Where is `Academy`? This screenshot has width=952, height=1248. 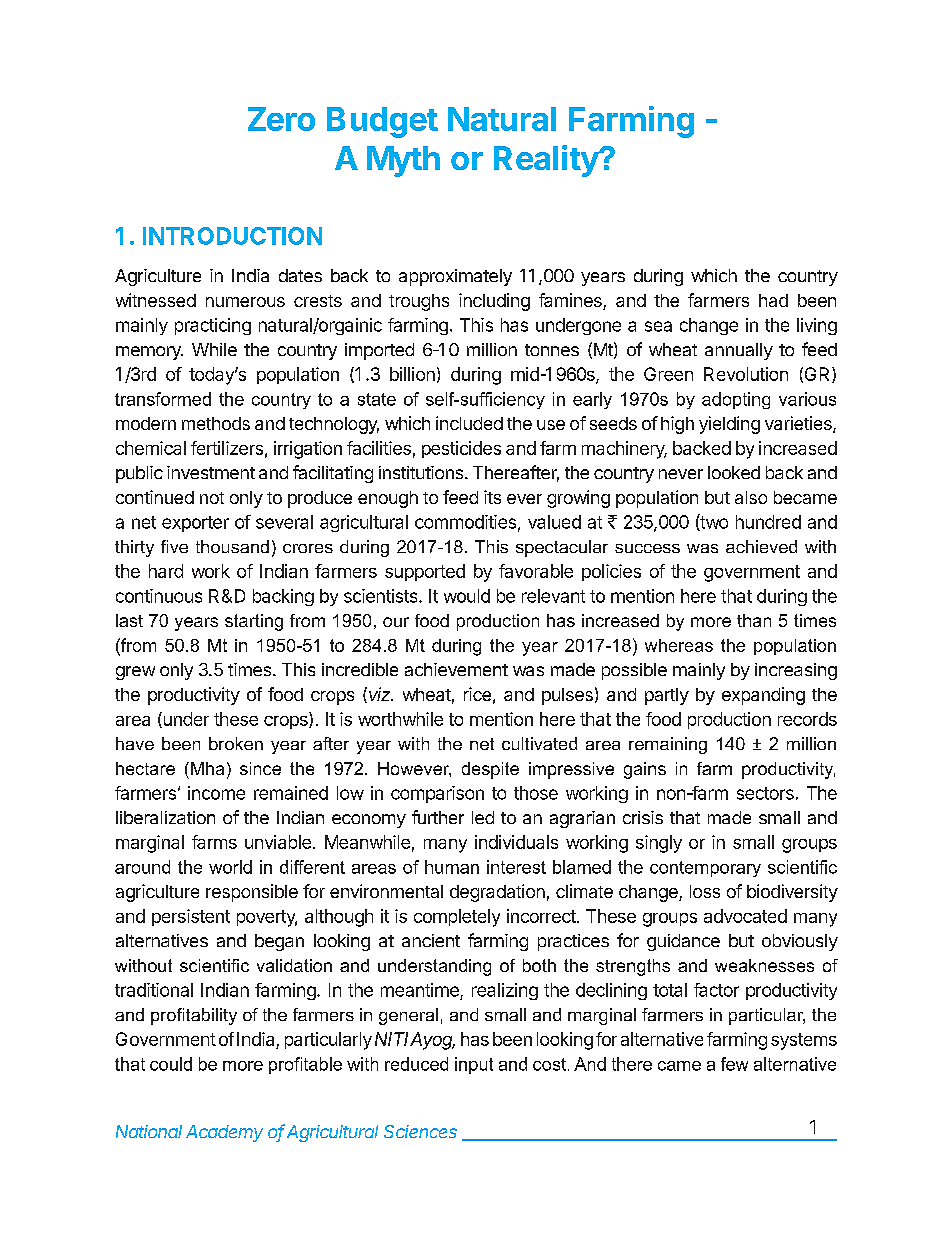 Academy is located at coordinates (224, 1133).
